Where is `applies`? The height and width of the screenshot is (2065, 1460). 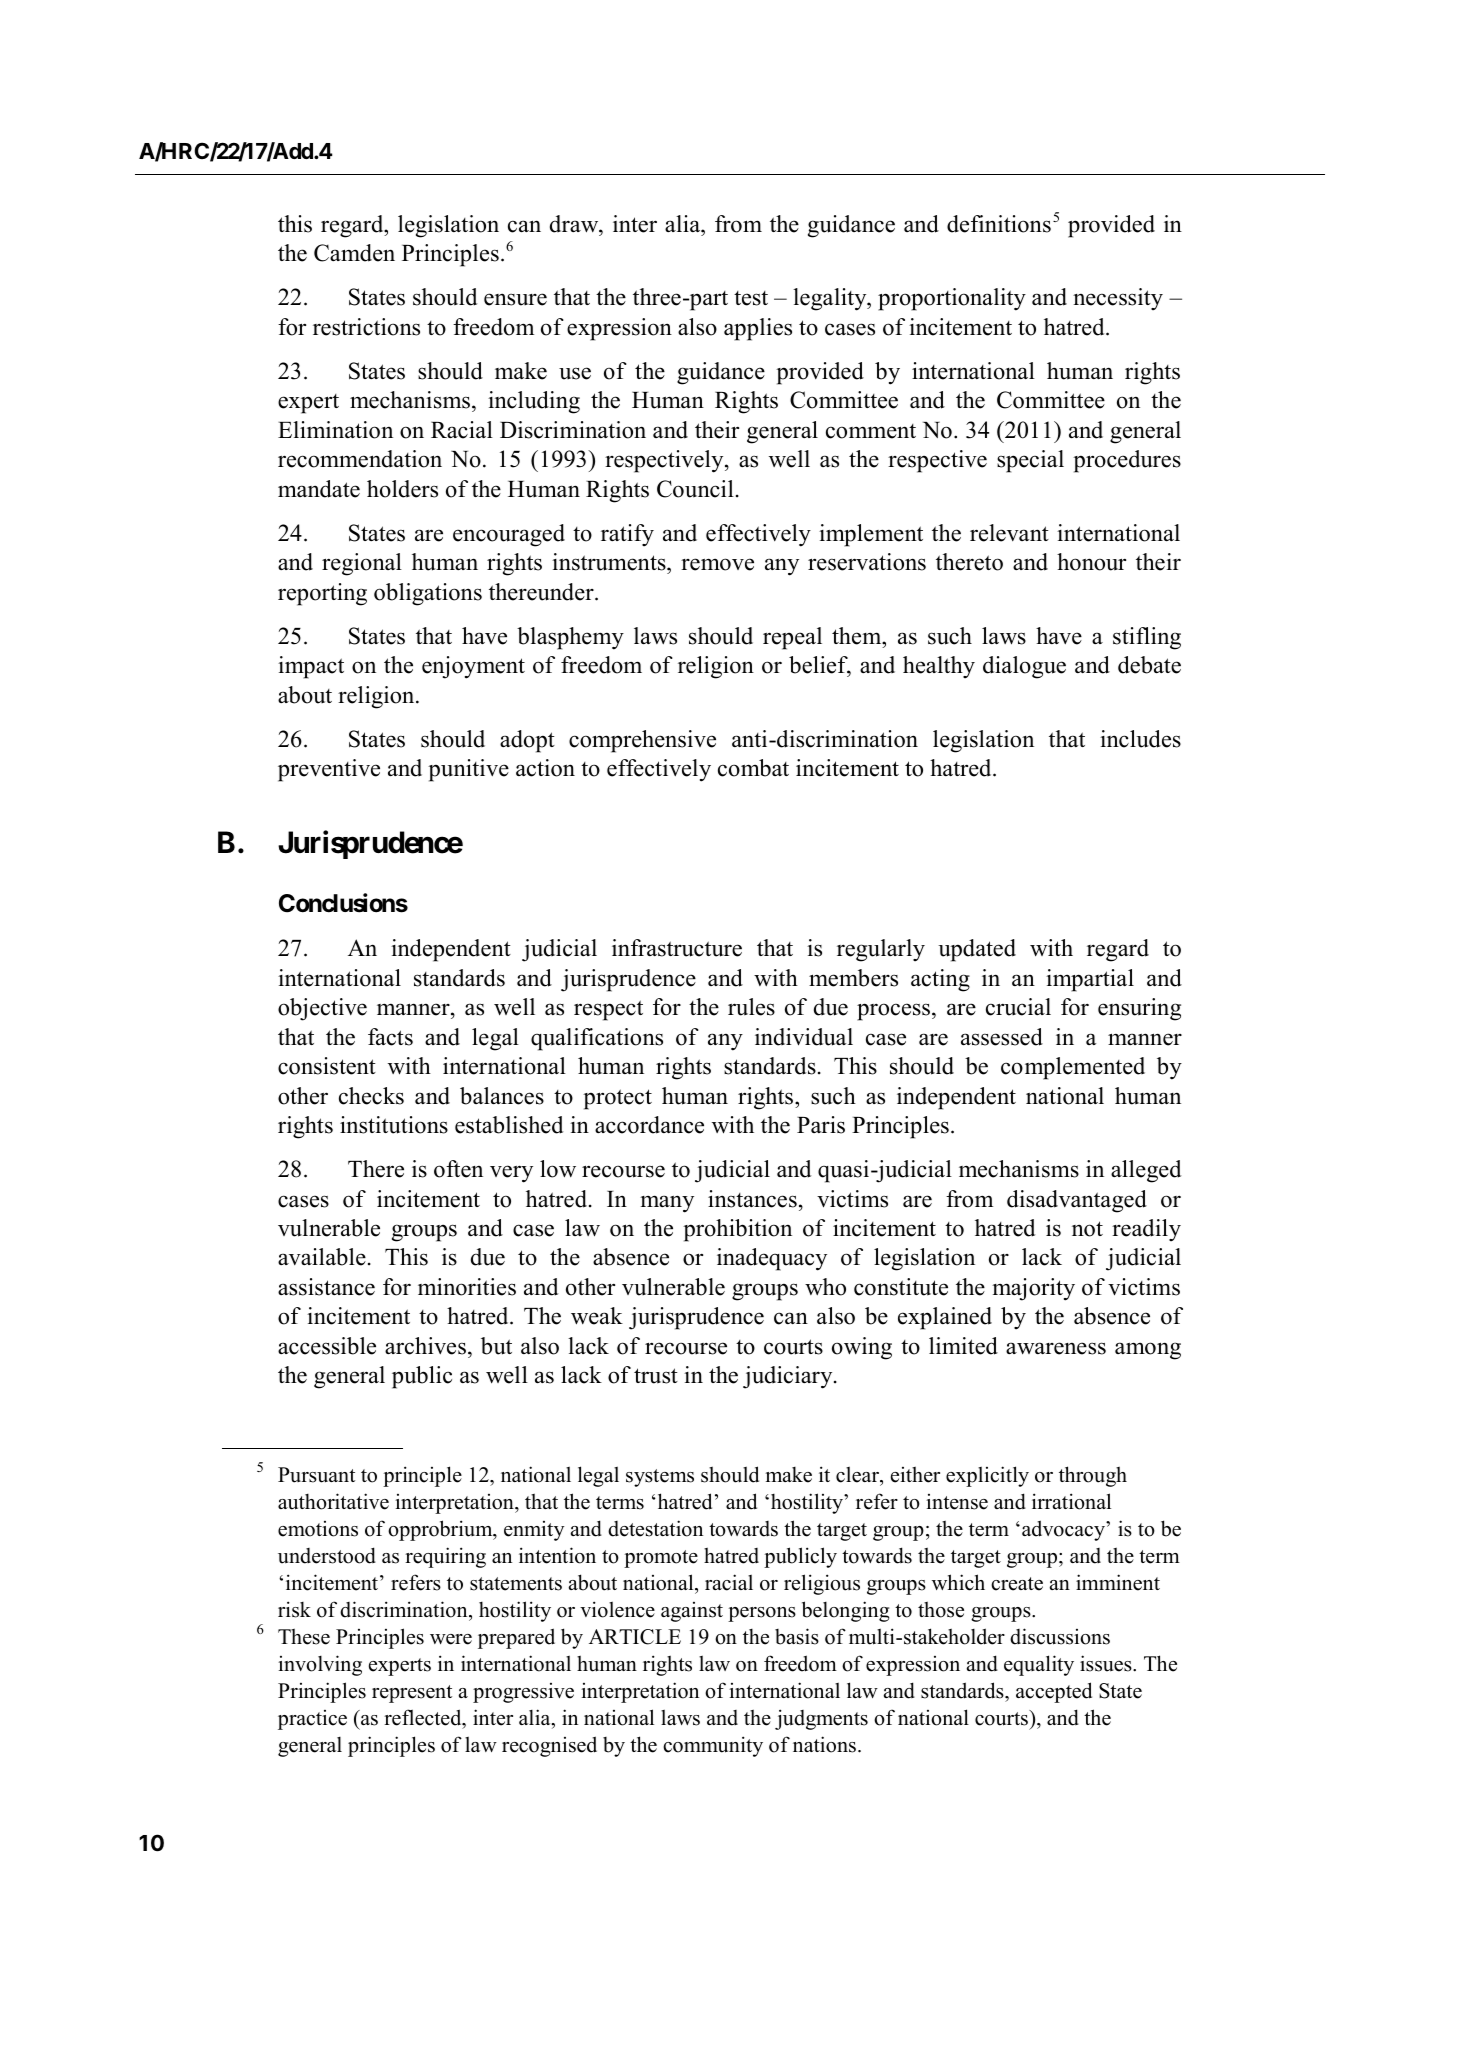 applies is located at coordinates (758, 329).
